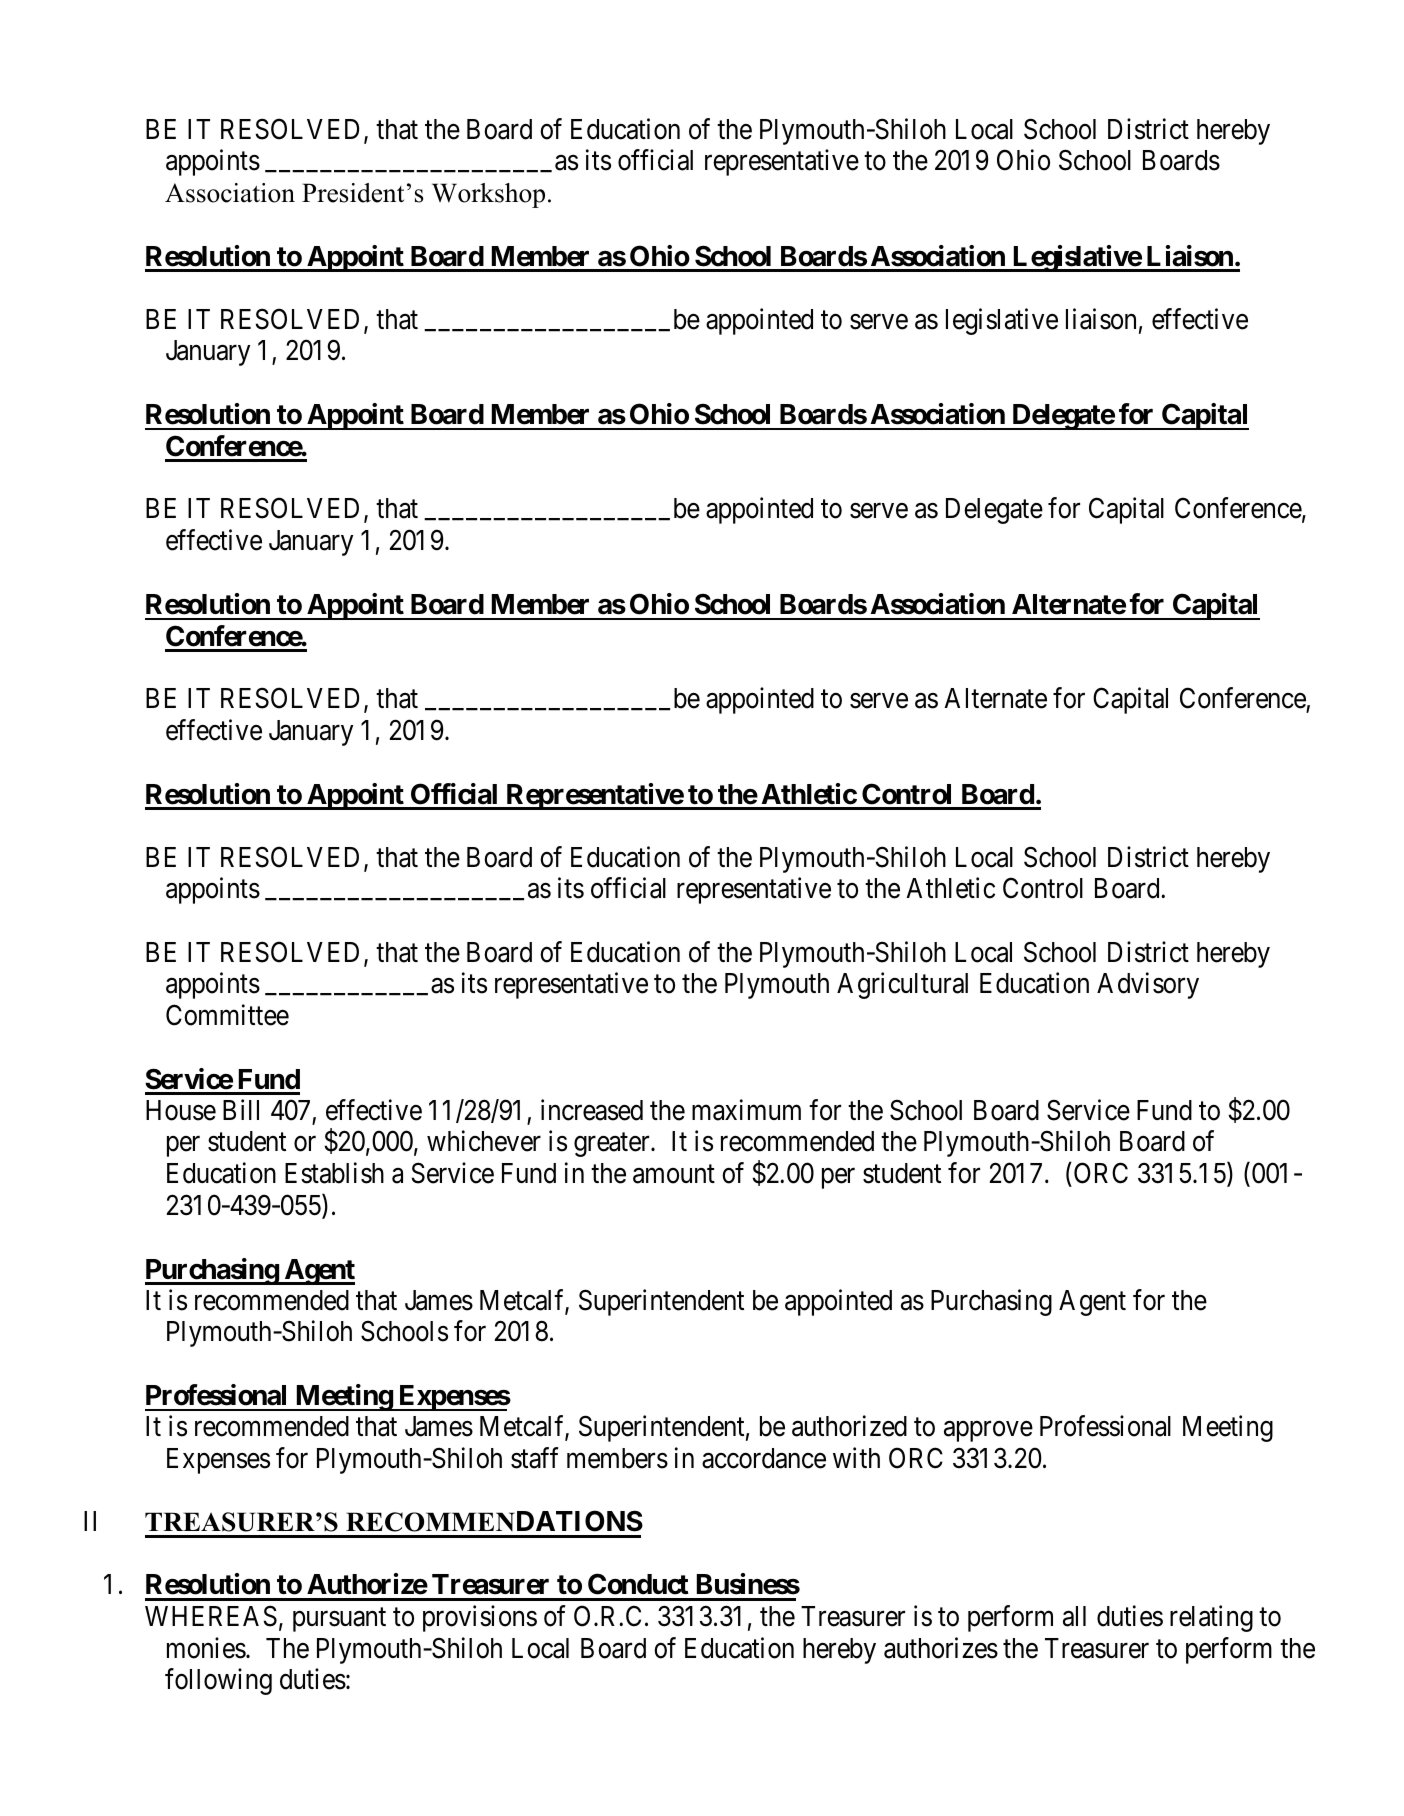 Image resolution: width=1404 pixels, height=1816 pixels. Describe the element at coordinates (746, 1110) in the screenshot. I see `maximum` at that location.
